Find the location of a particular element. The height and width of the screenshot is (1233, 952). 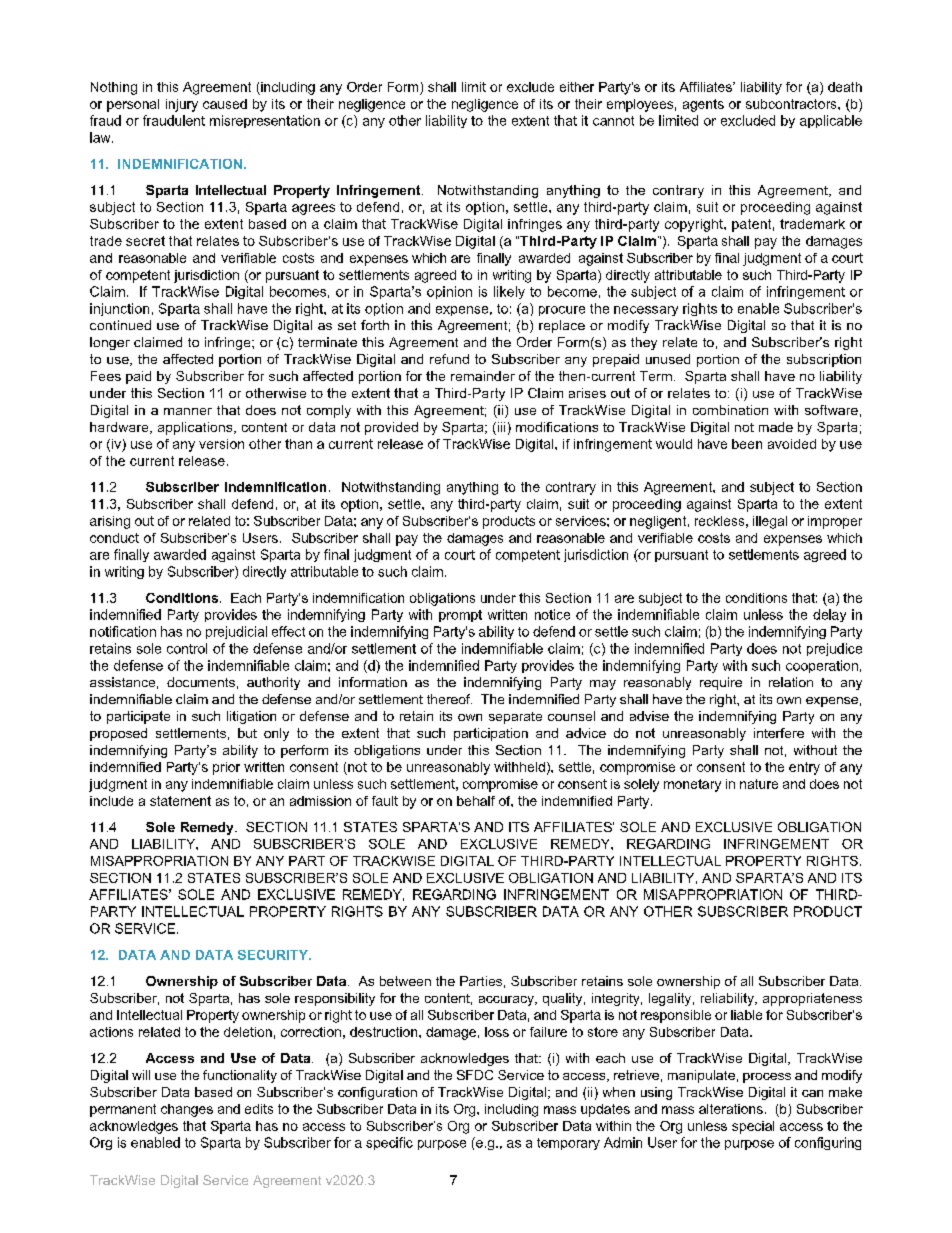

either is located at coordinates (577, 87).
